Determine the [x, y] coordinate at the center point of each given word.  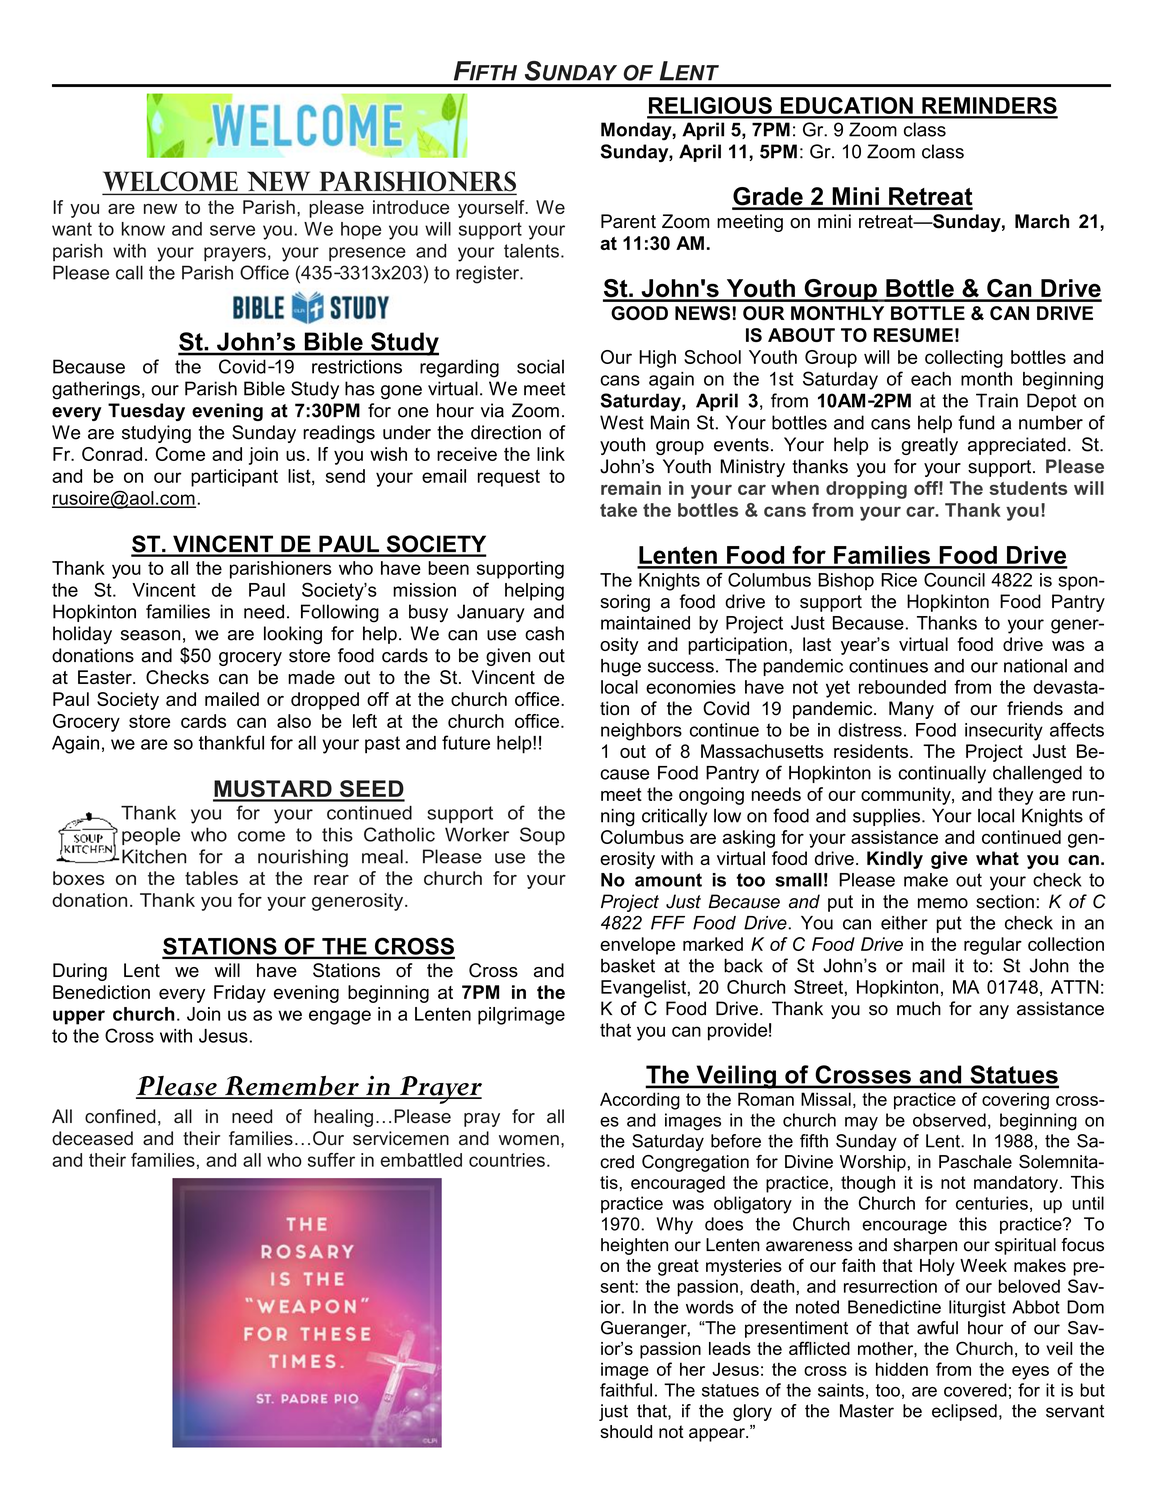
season [150, 635]
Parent [628, 221]
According [640, 1101]
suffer [331, 1160]
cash [544, 633]
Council [954, 580]
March [1042, 221]
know [143, 229]
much [919, 1008]
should [626, 1431]
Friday [240, 994]
